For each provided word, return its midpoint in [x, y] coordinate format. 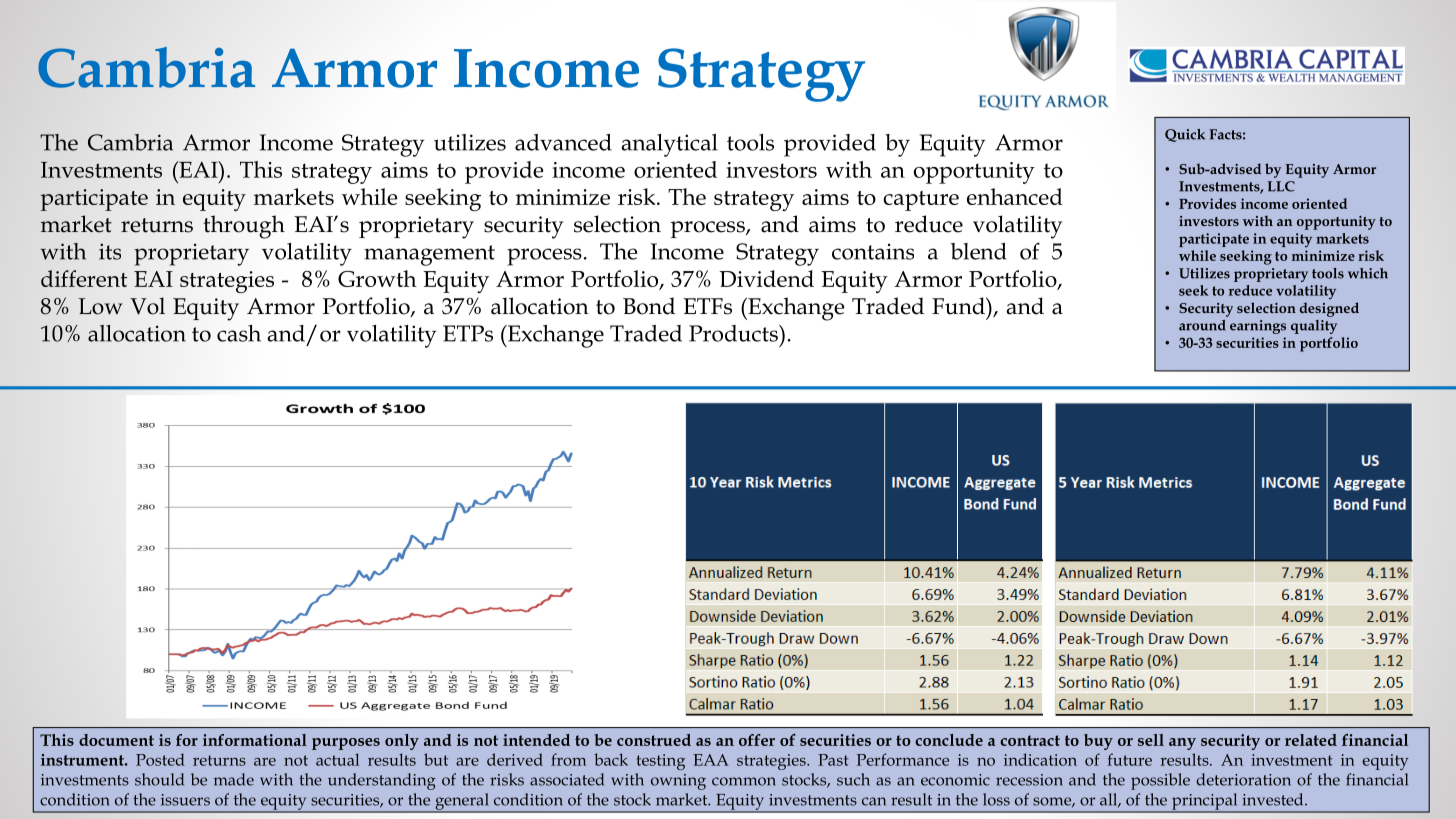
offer [757, 740]
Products [734, 333]
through [244, 227]
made [234, 779]
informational [255, 740]
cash [239, 333]
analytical [669, 145]
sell [1151, 740]
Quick [1185, 135]
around [1202, 325]
